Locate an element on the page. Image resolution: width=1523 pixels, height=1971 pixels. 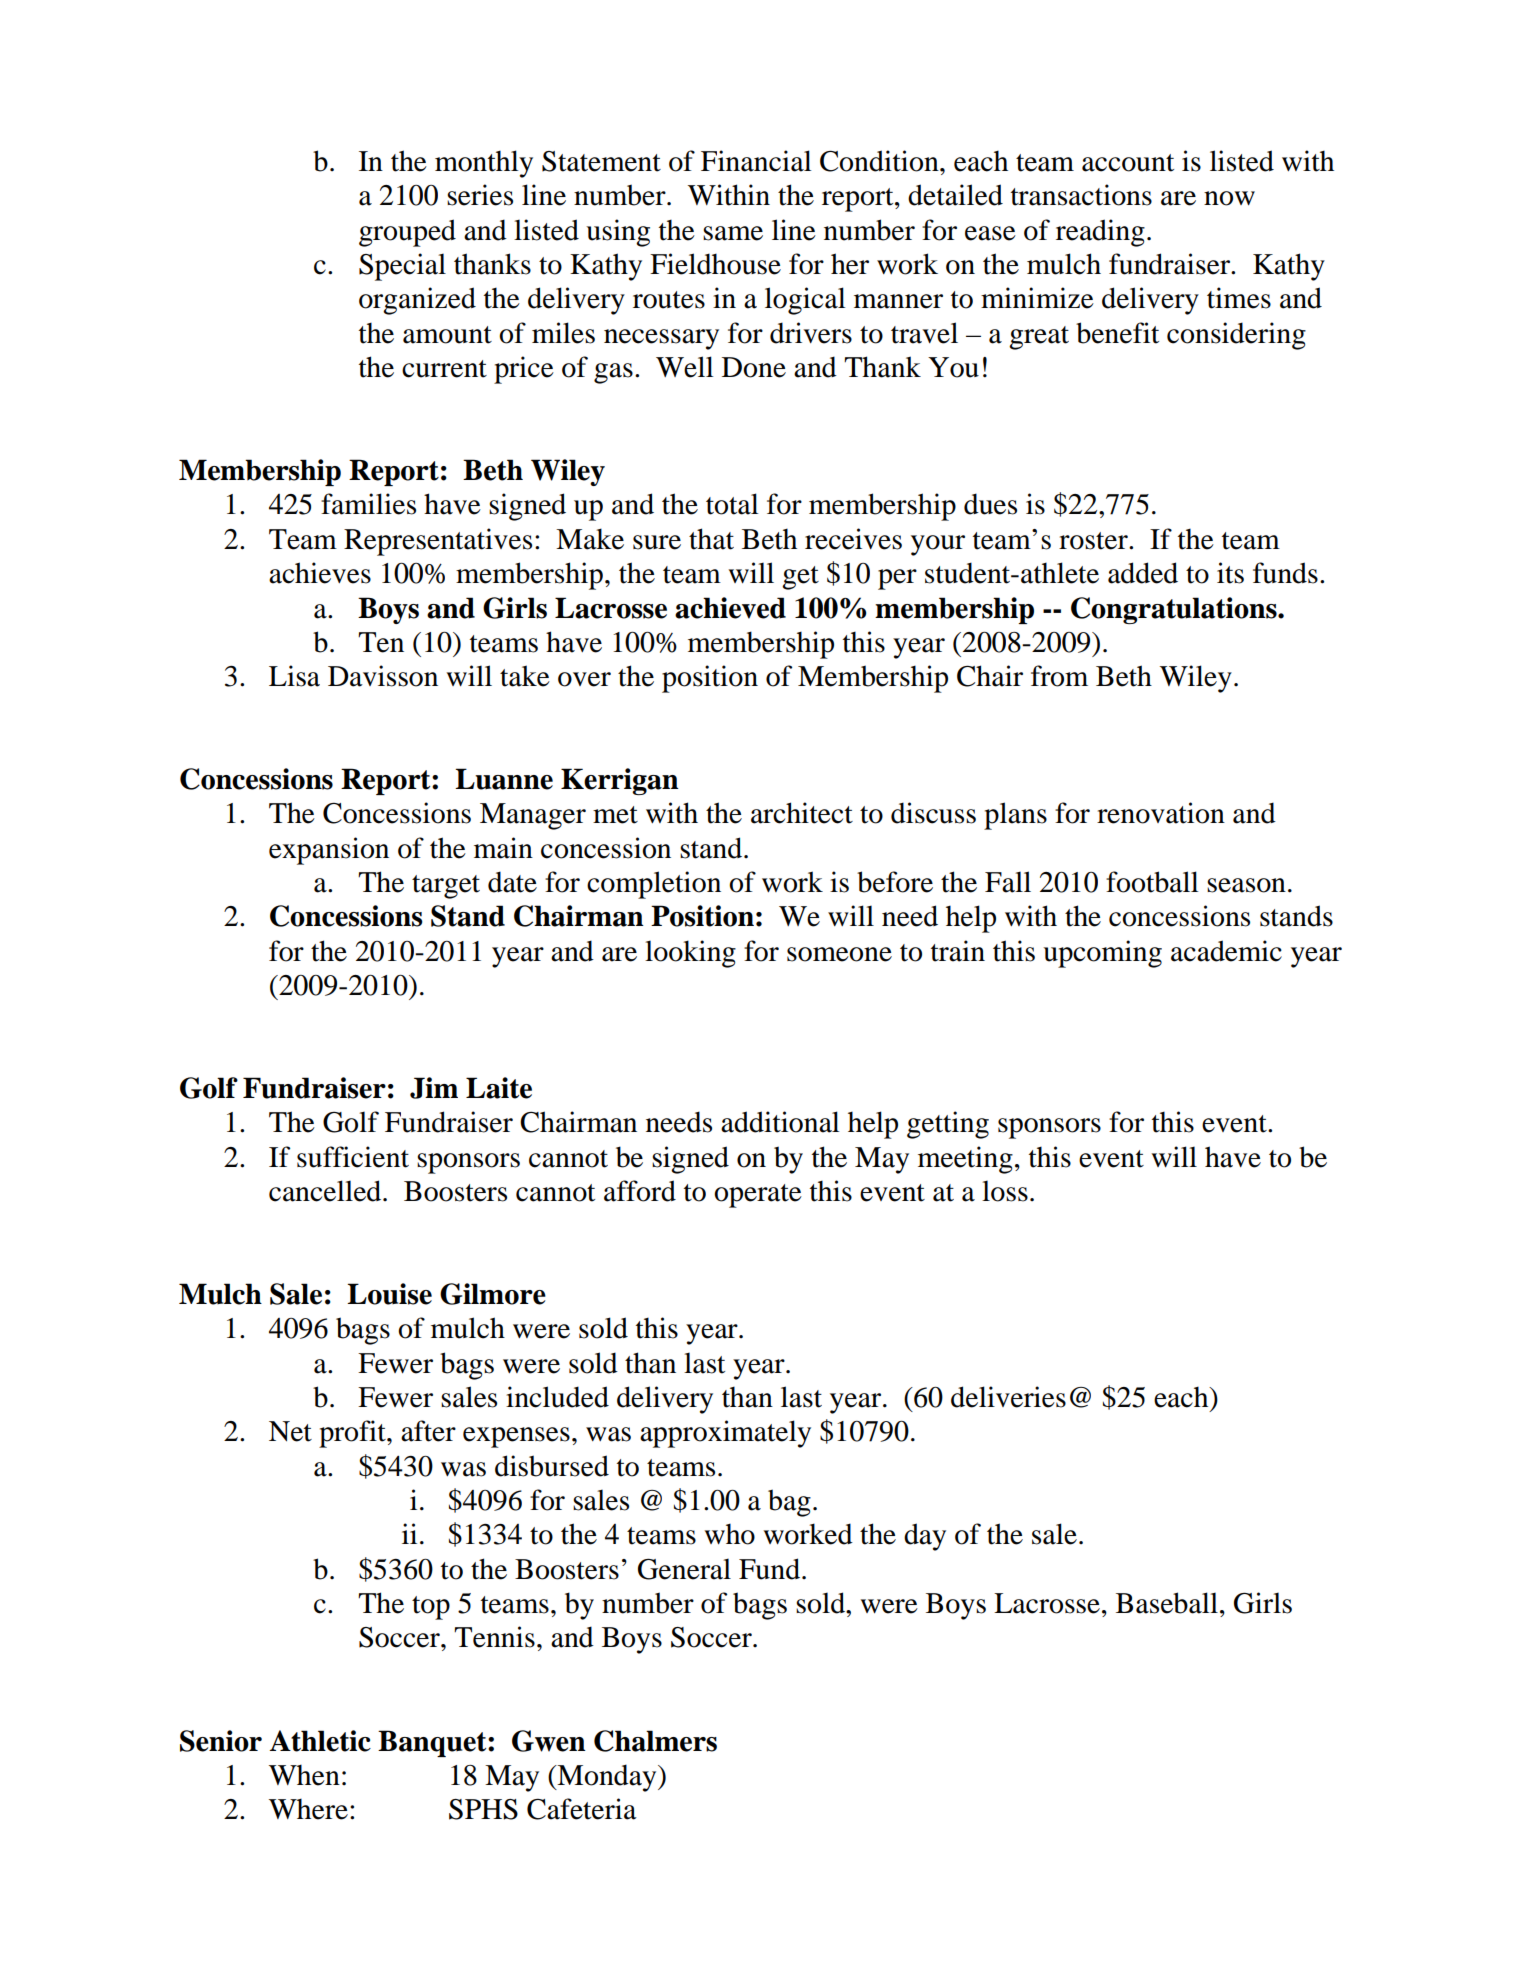
added is located at coordinates (1143, 573).
